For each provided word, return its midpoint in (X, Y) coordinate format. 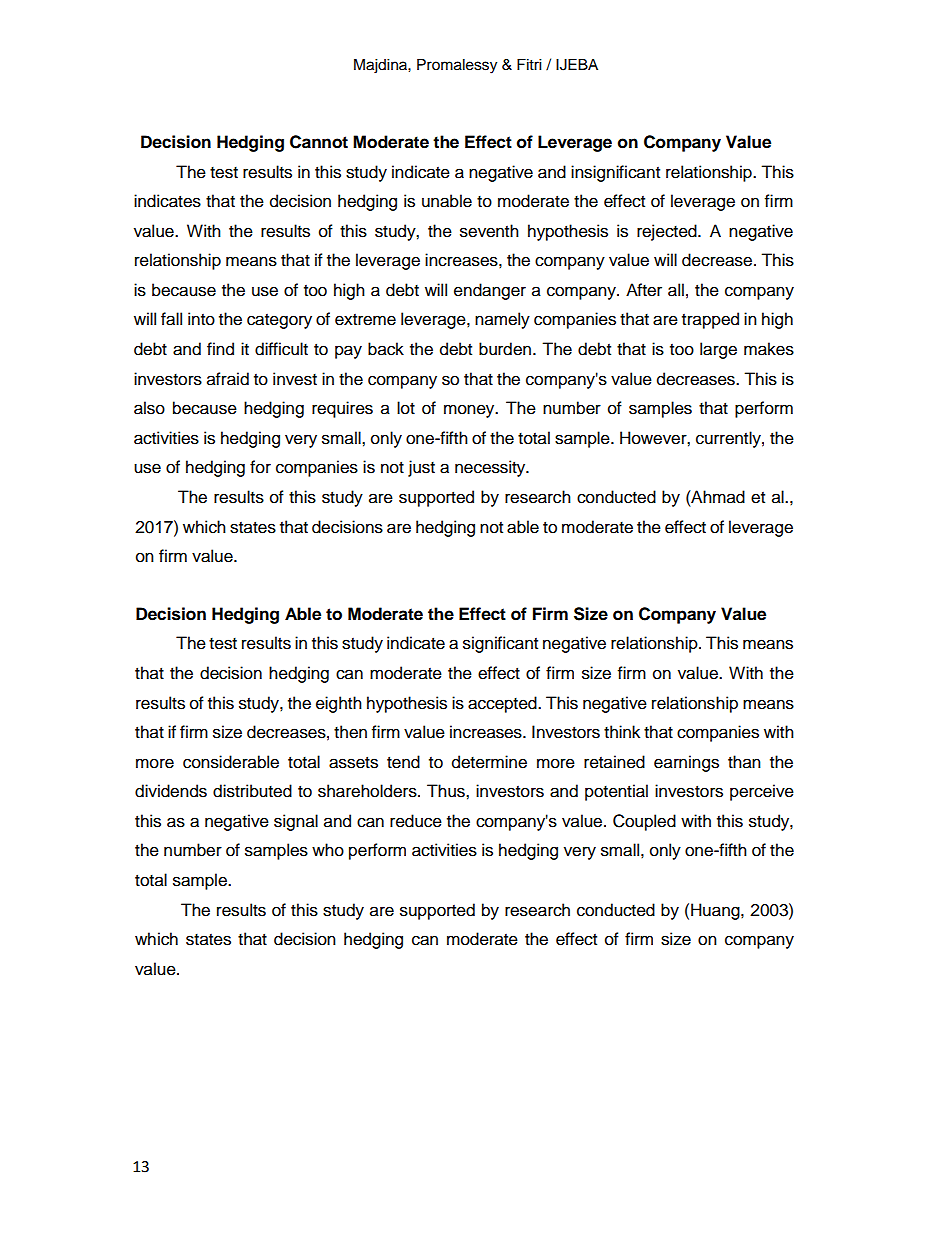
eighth (339, 704)
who (328, 850)
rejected (668, 232)
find (220, 349)
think (622, 731)
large (718, 350)
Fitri (529, 64)
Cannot (319, 142)
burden (506, 349)
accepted (503, 704)
